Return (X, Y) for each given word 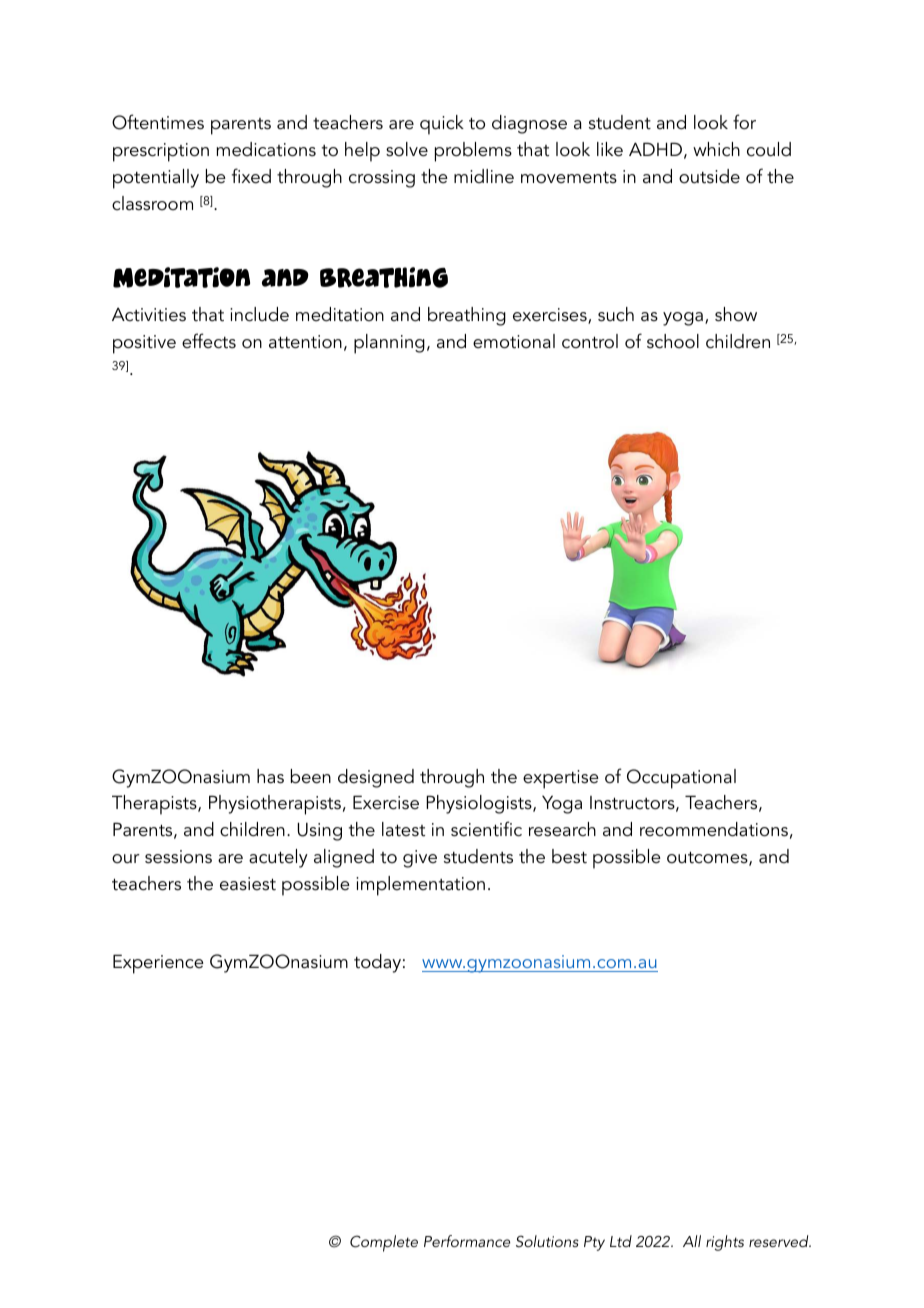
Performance (467, 1241)
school (673, 341)
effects (209, 341)
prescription (161, 152)
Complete (384, 1243)
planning (389, 344)
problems (473, 152)
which (716, 149)
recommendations (714, 829)
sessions (178, 857)
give (420, 859)
